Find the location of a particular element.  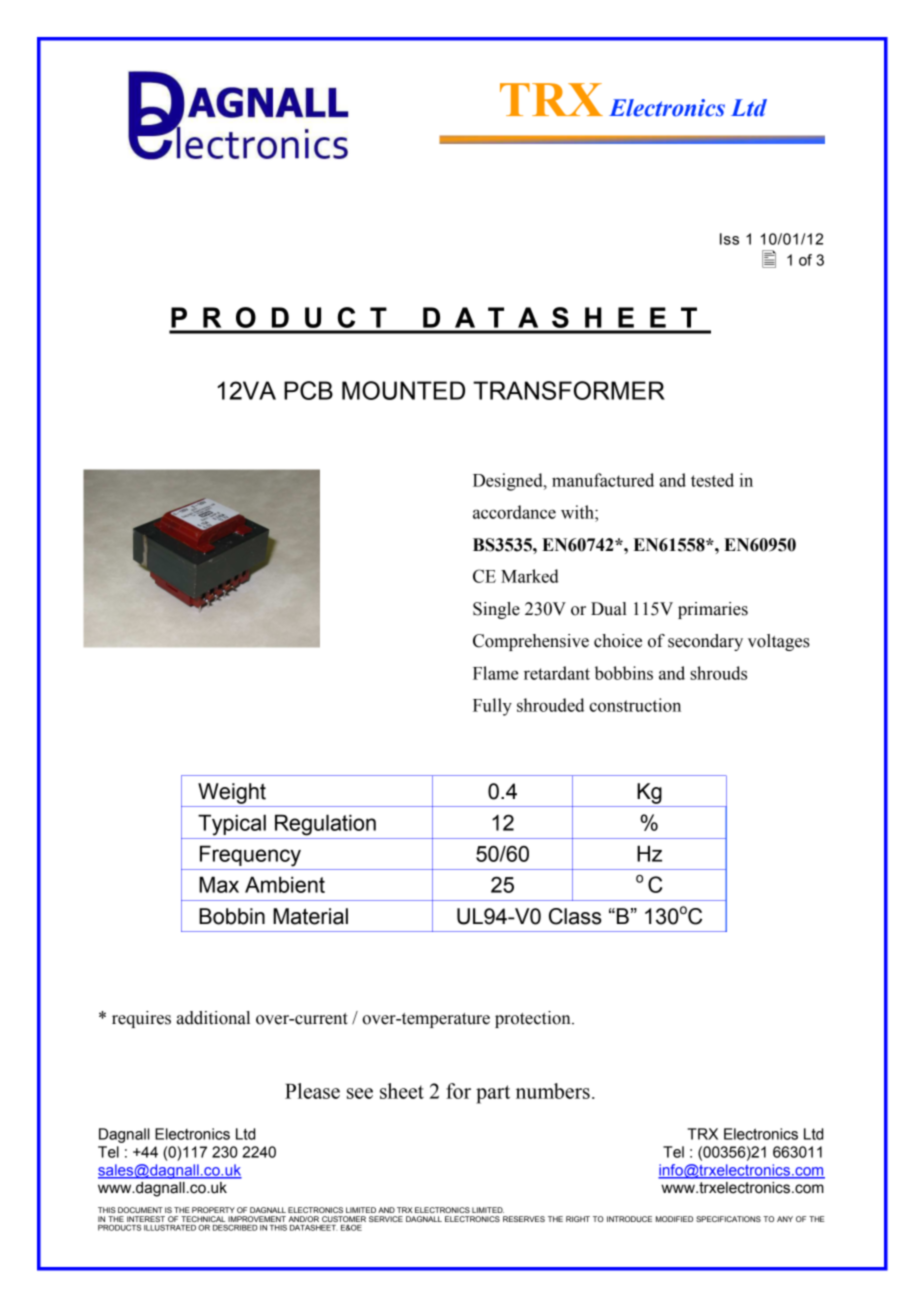

protection is located at coordinates (534, 1019).
